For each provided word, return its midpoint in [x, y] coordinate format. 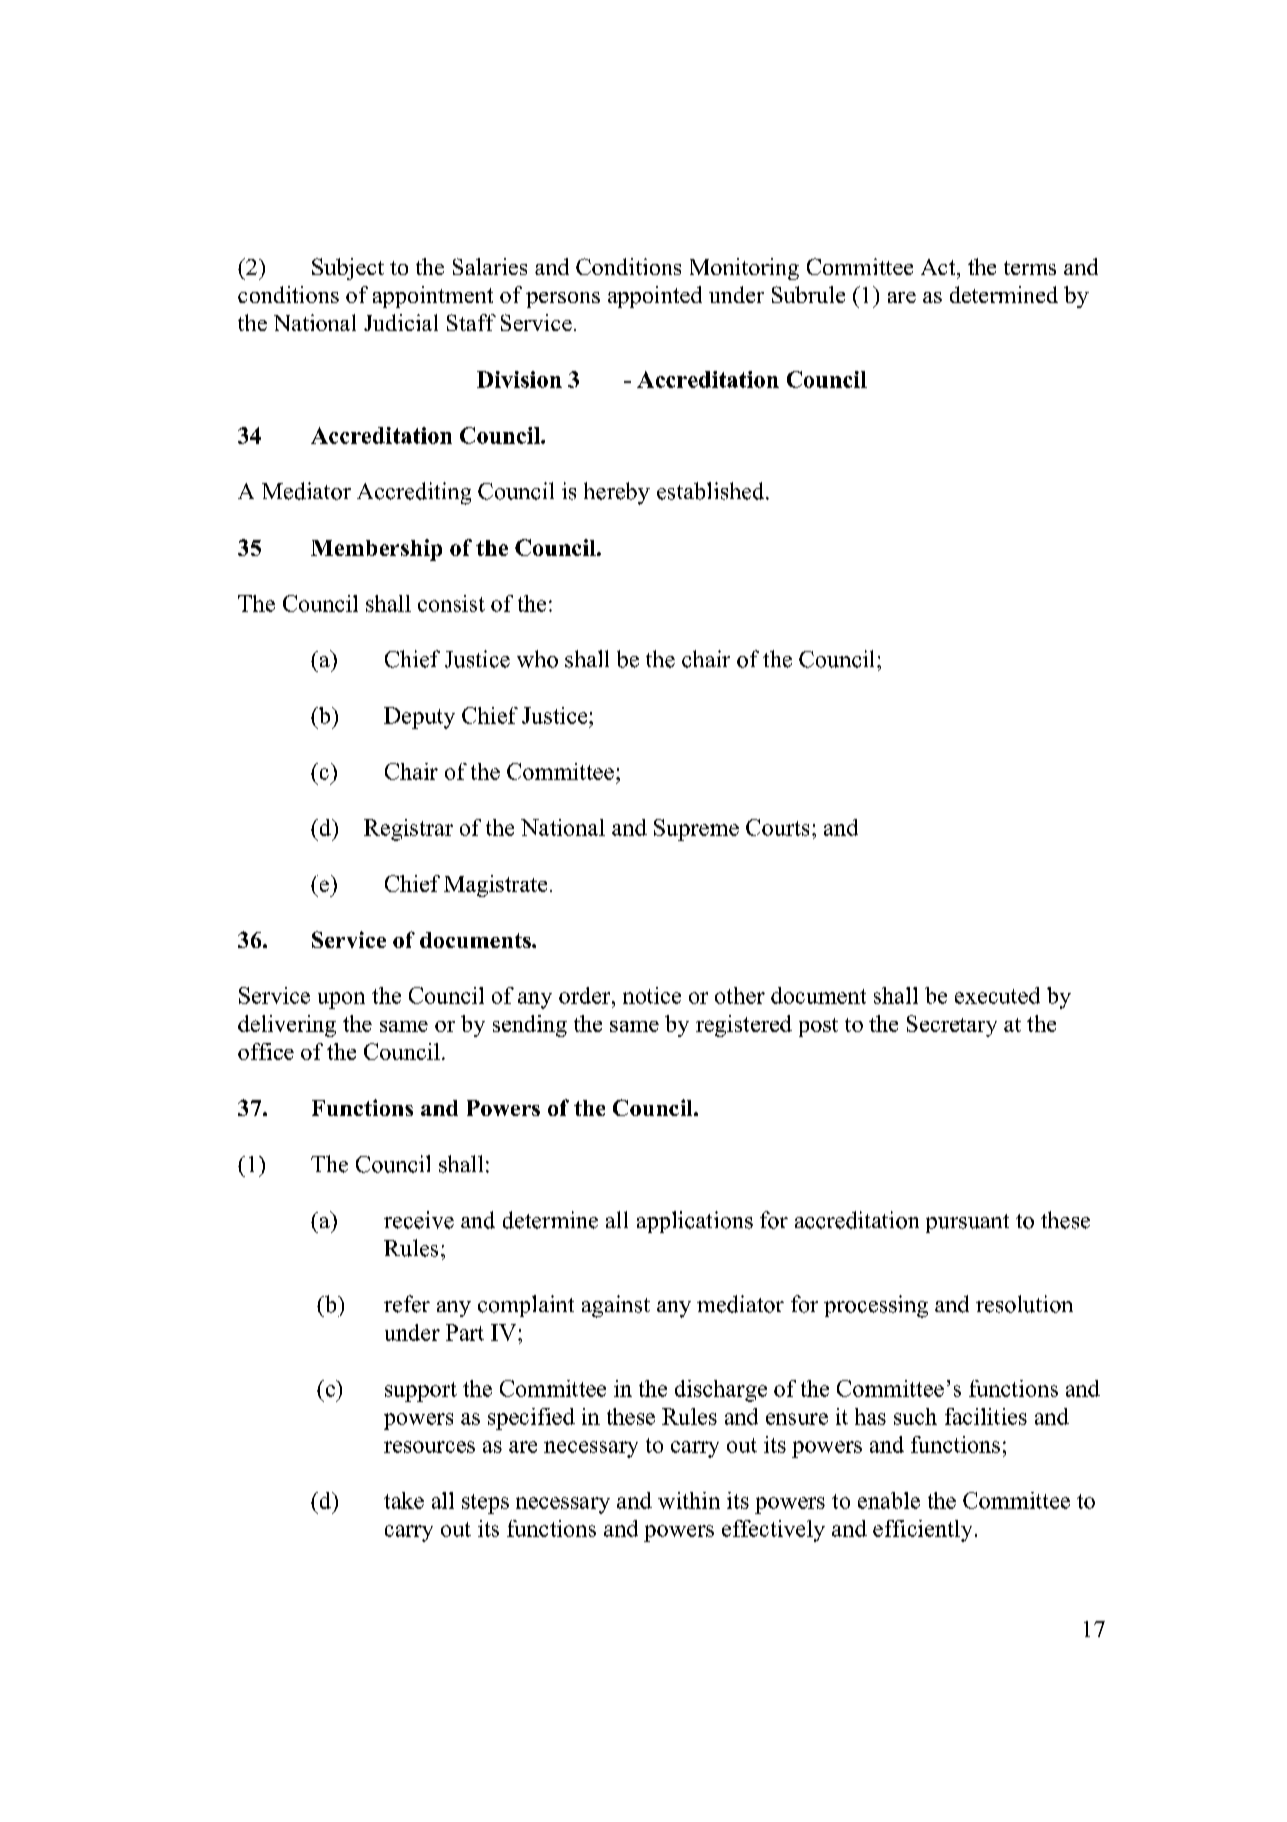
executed [997, 995]
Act [939, 267]
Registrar [408, 830]
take [404, 1500]
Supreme [696, 830]
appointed [655, 297]
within [689, 1500]
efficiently [922, 1531]
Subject [348, 269]
